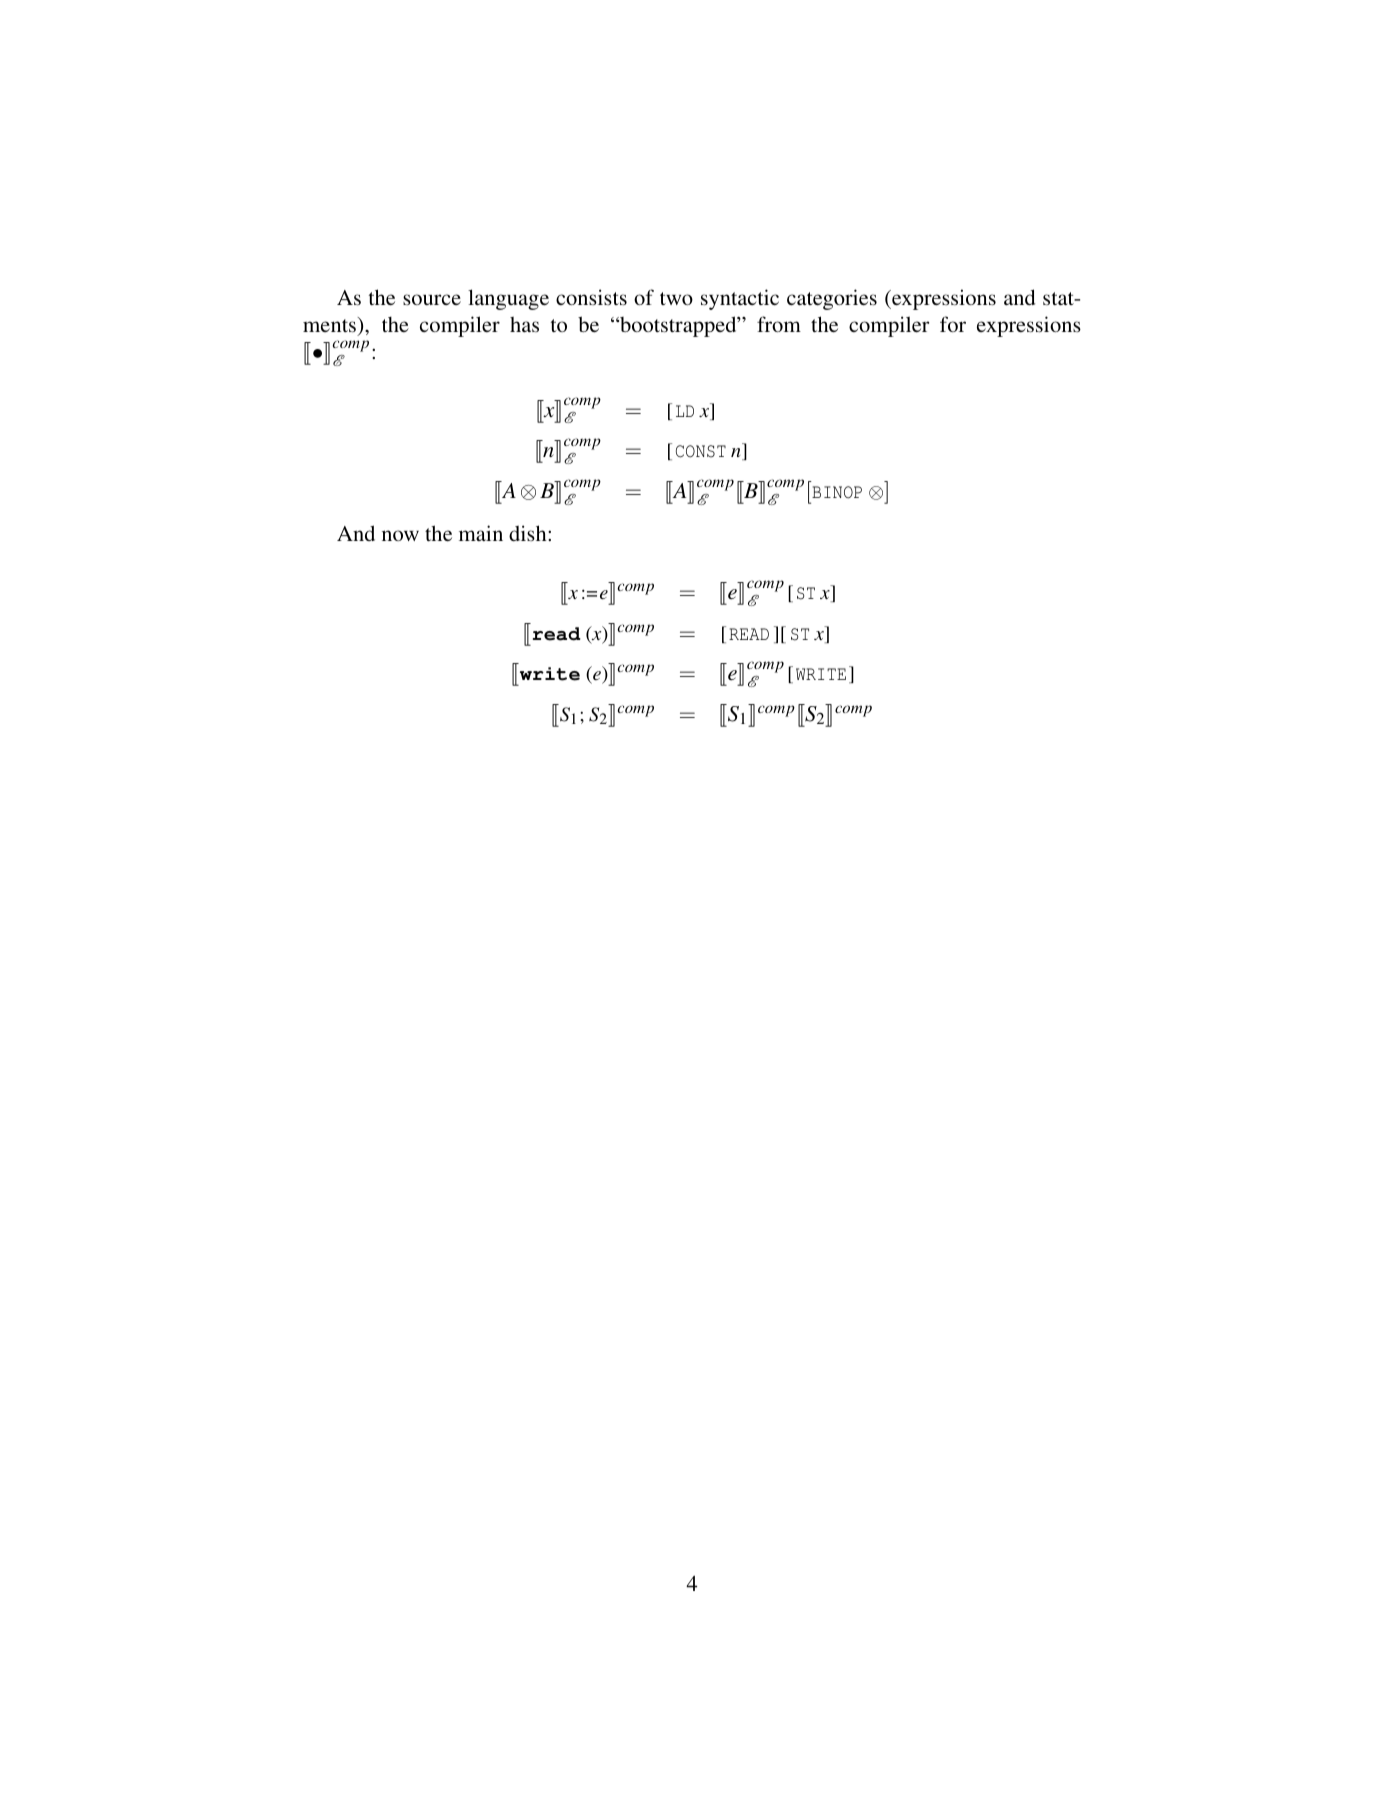 This screenshot has height=1794, width=1386. What do you see at coordinates (953, 324) in the screenshot?
I see `for` at bounding box center [953, 324].
